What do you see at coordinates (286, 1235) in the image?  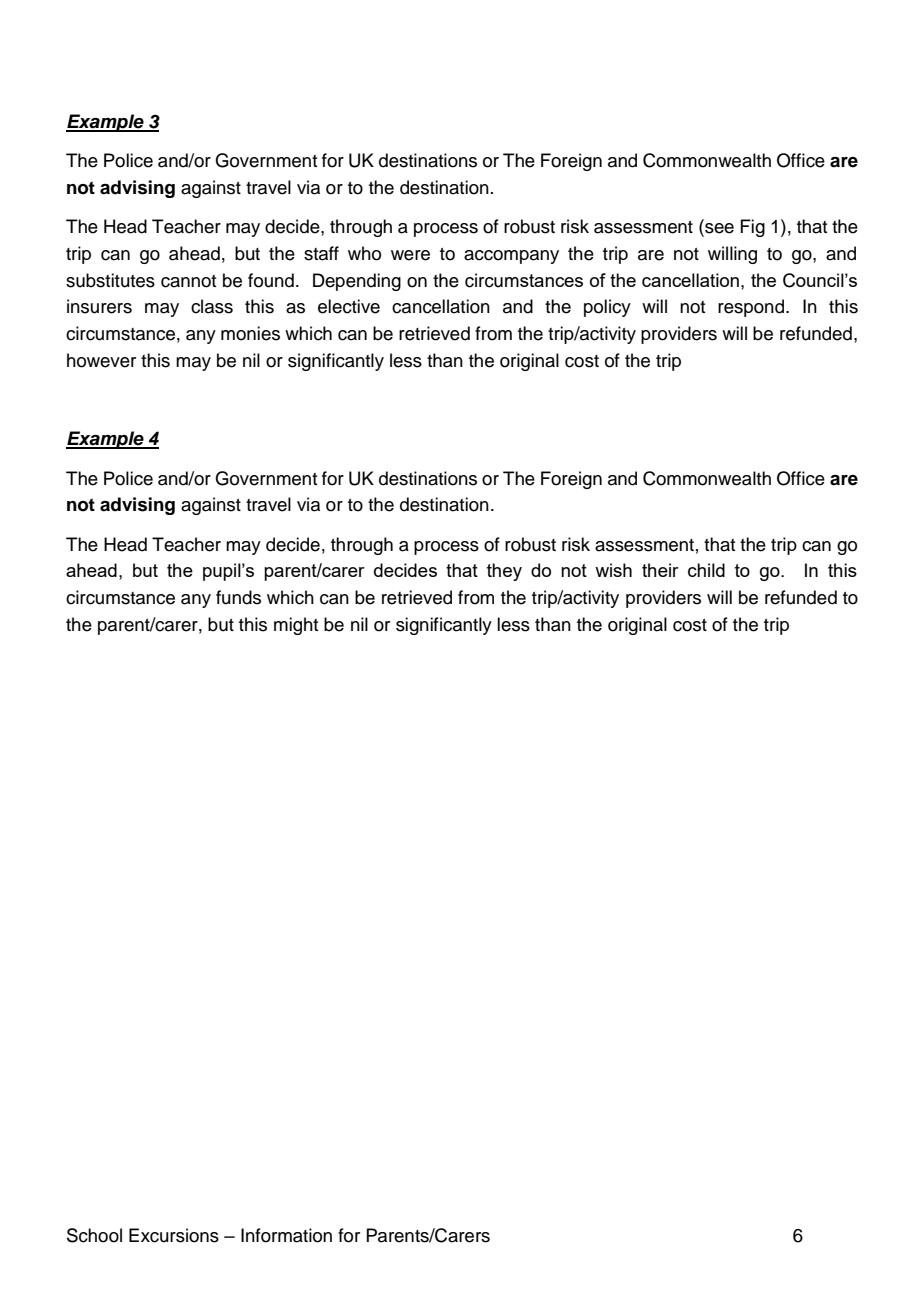 I see `Information` at bounding box center [286, 1235].
